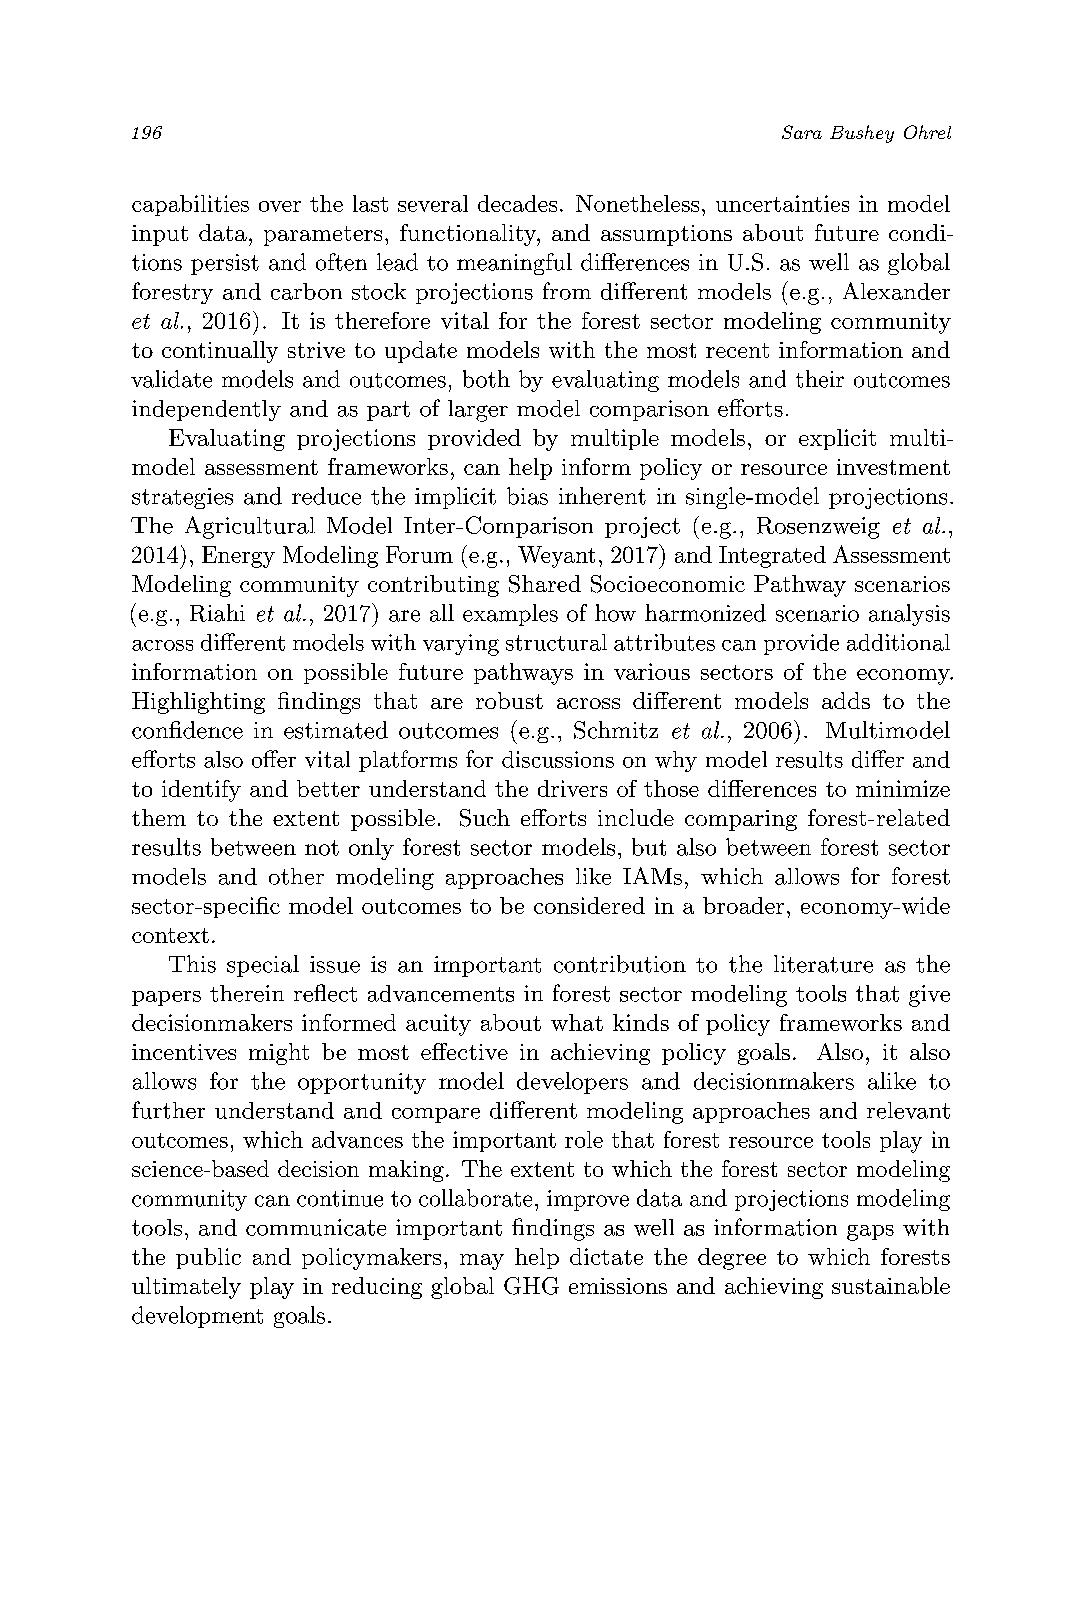  I want to click on developers, so click(572, 1083).
